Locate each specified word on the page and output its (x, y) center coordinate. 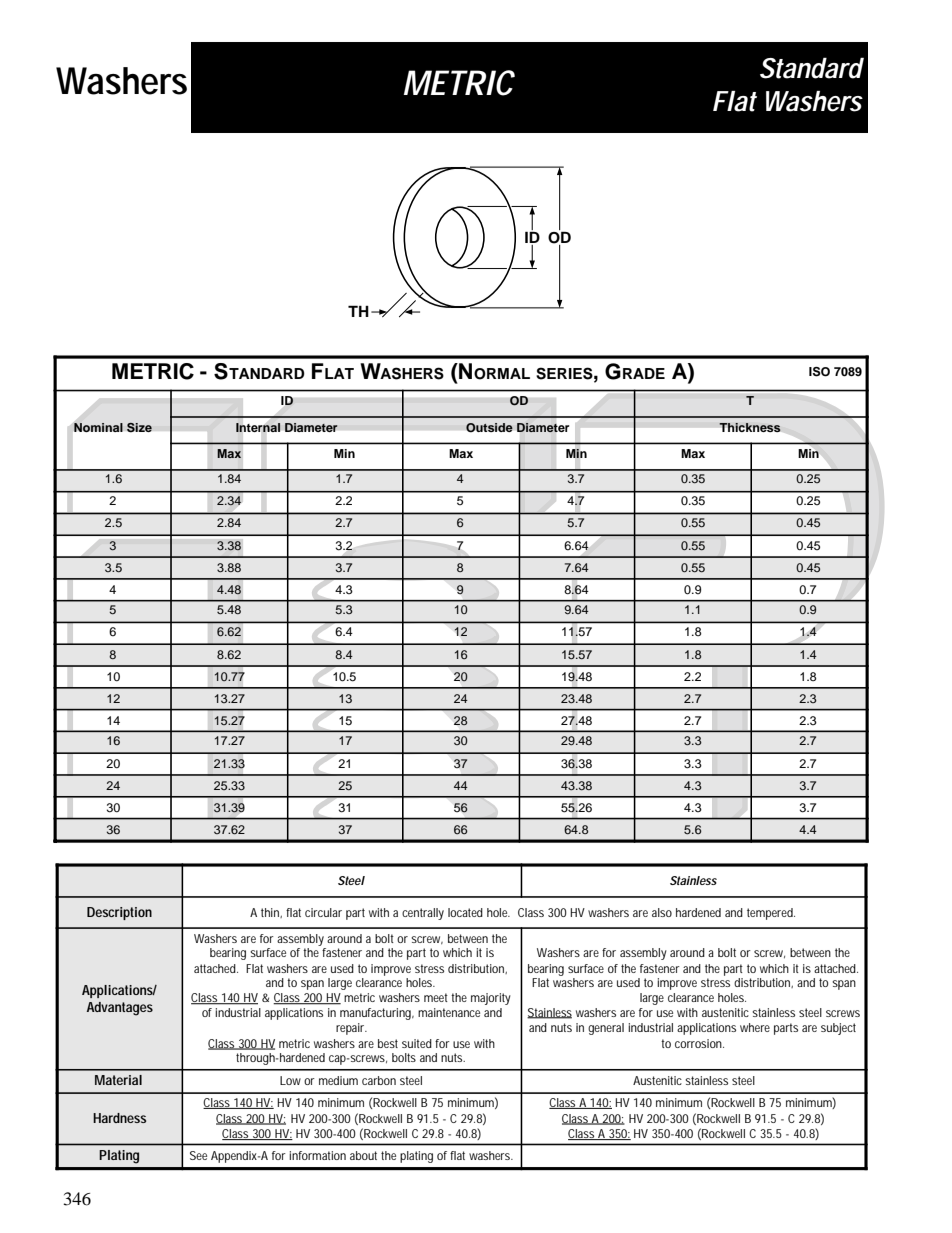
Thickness (750, 427)
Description (119, 913)
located (465, 912)
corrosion (699, 1043)
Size (139, 427)
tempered (771, 914)
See (198, 1155)
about (363, 1155)
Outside (489, 427)
